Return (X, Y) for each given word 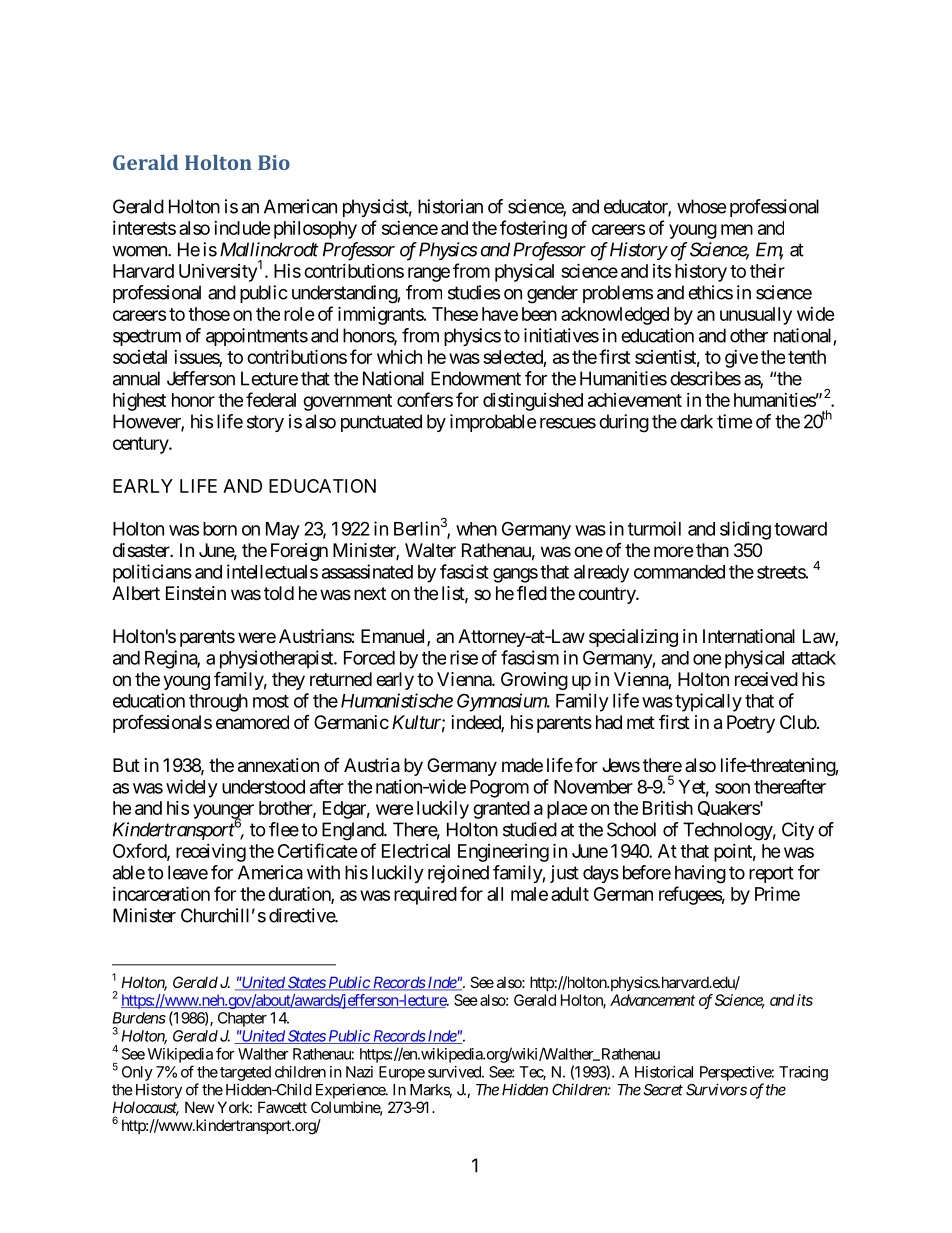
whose (701, 206)
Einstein (196, 593)
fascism (530, 657)
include (242, 228)
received (766, 679)
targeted (245, 1073)
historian (450, 206)
